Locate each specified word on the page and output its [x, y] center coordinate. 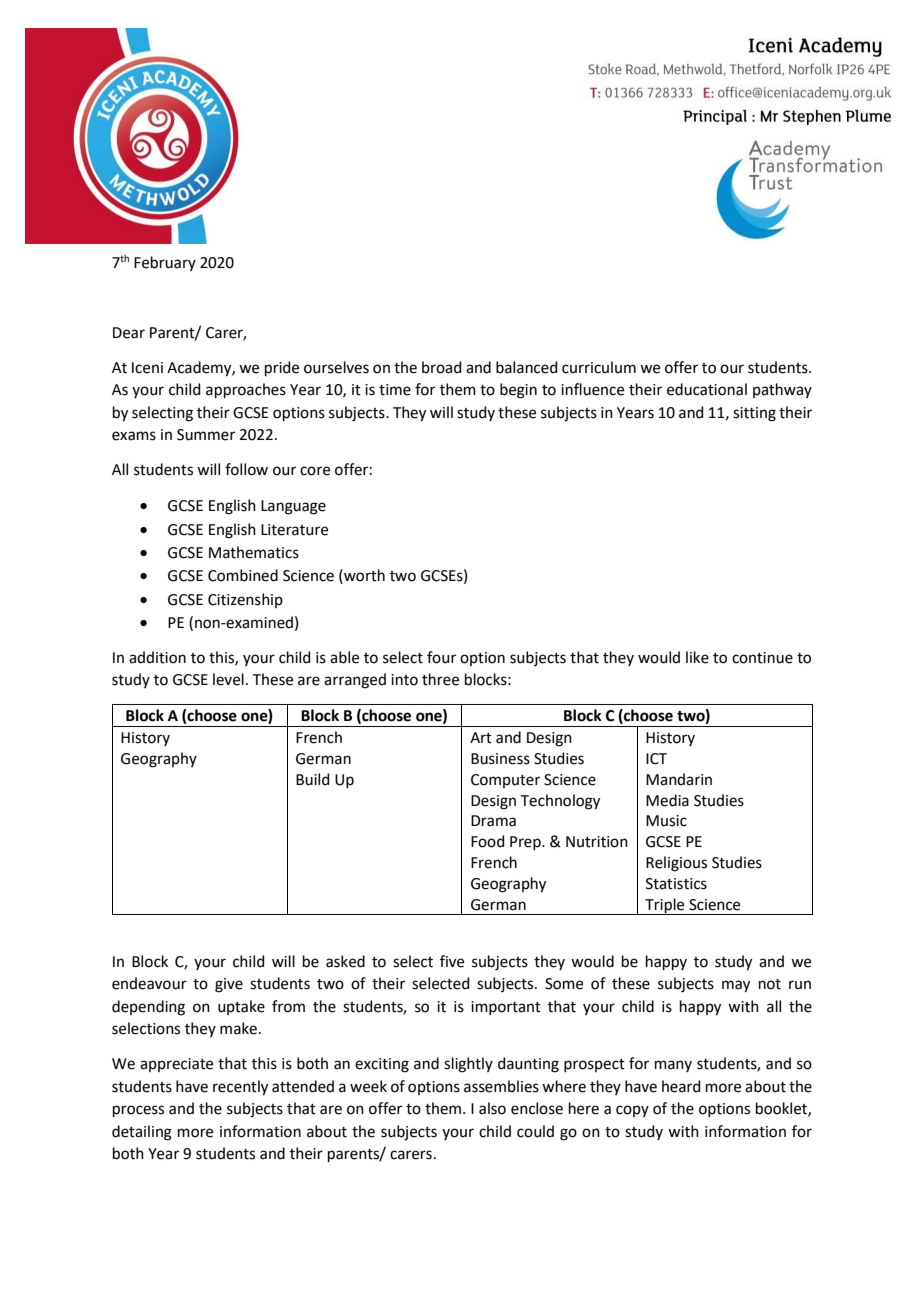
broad [442, 367]
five [452, 961]
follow [246, 469]
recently [240, 1088]
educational [707, 389]
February [165, 263]
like [697, 657]
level [228, 679]
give [229, 985]
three [440, 679]
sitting [754, 414]
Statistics [676, 884]
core [315, 471]
